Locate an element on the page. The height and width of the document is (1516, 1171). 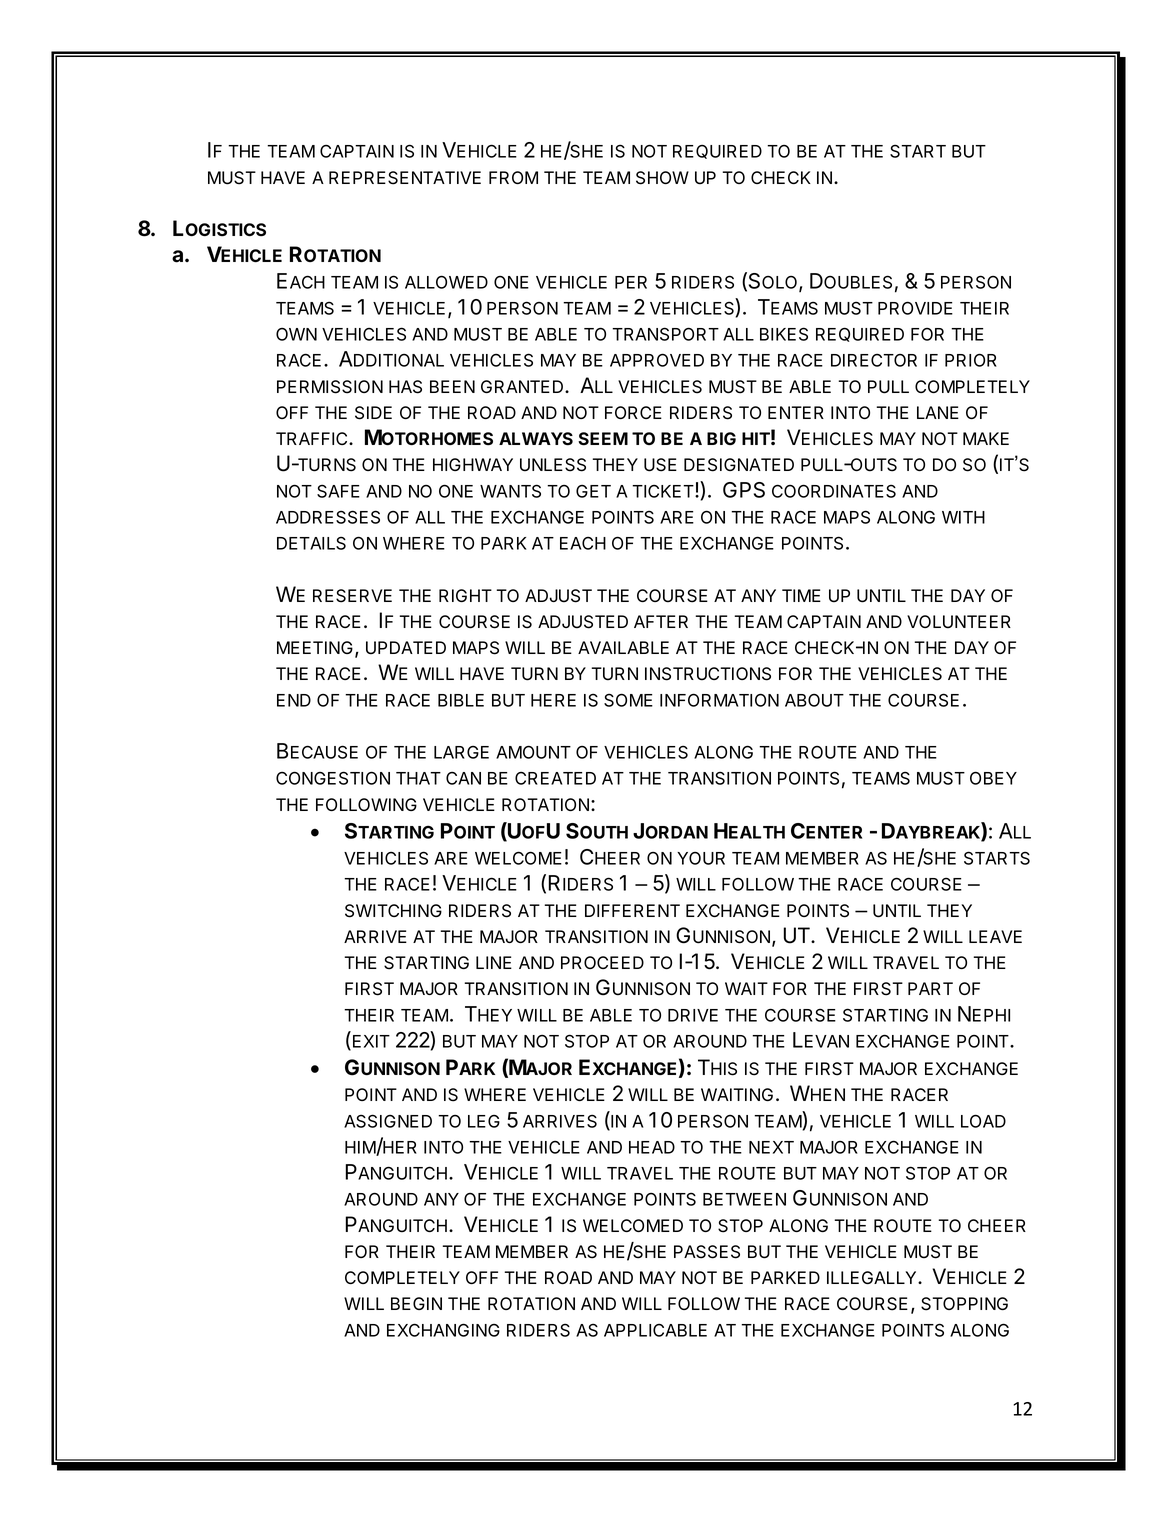
SAFE is located at coordinates (338, 491).
